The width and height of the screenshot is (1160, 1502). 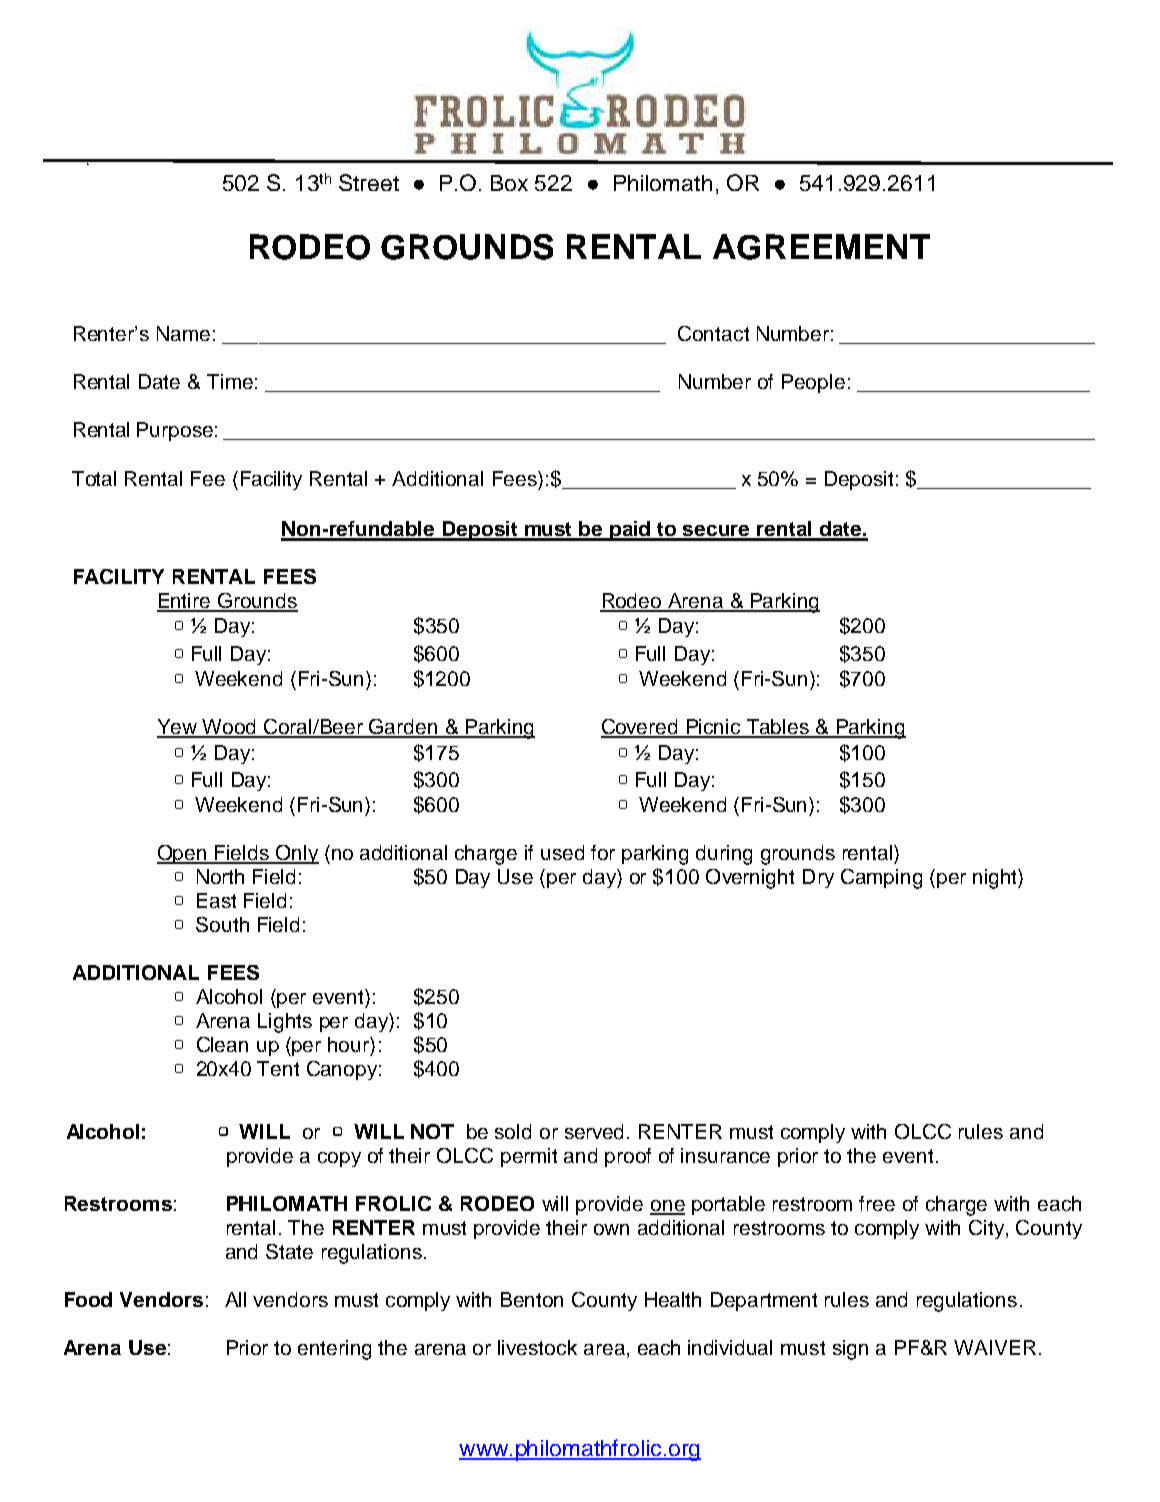 I want to click on Benton, so click(x=532, y=1299).
